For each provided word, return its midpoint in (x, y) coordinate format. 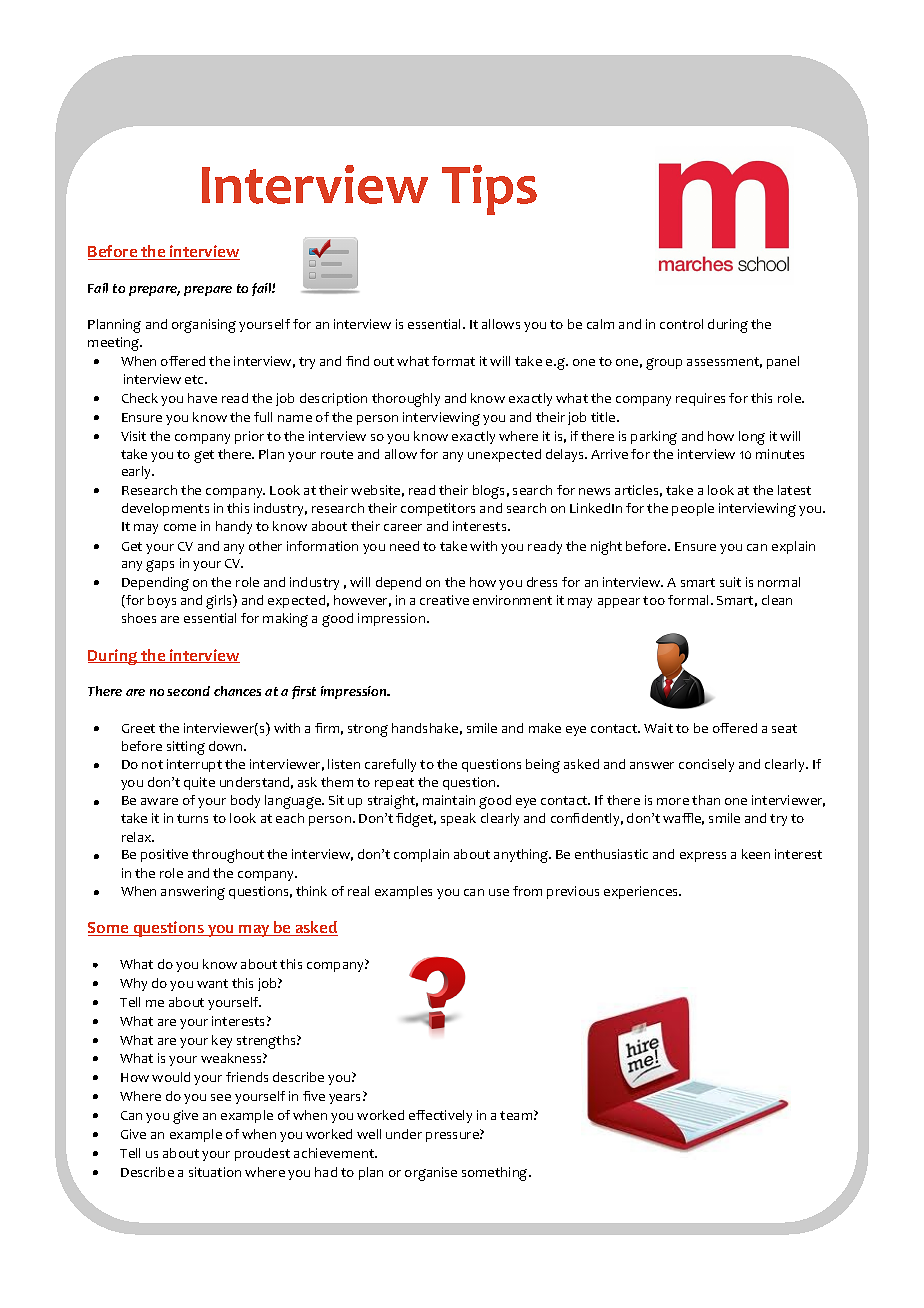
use (499, 892)
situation (215, 1172)
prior (249, 437)
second (188, 691)
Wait (658, 728)
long (752, 438)
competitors (438, 509)
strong (368, 730)
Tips (489, 190)
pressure (453, 1137)
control (681, 324)
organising (204, 326)
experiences (642, 892)
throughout (228, 856)
